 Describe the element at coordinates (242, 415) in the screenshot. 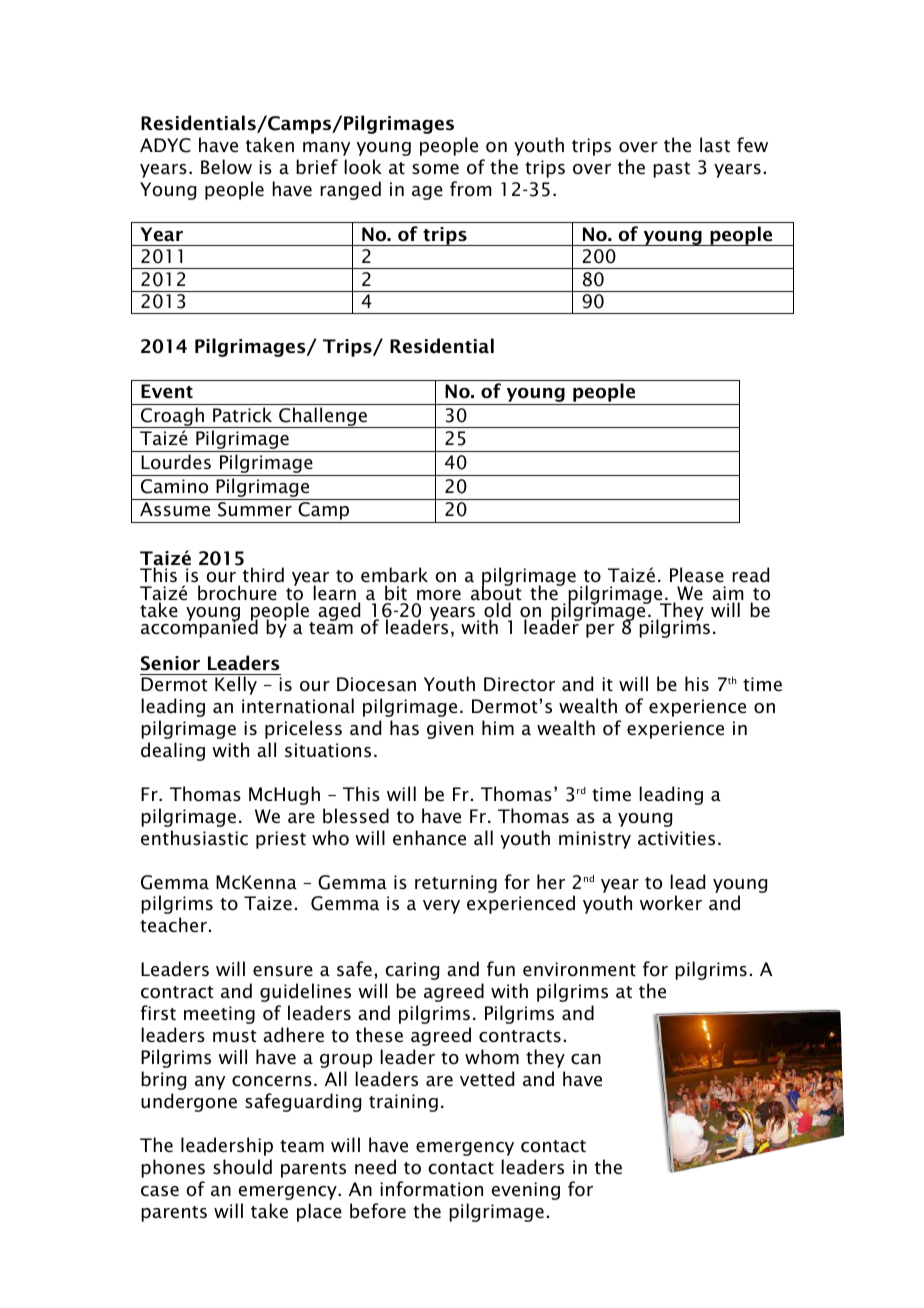

I see `Patrick` at that location.
